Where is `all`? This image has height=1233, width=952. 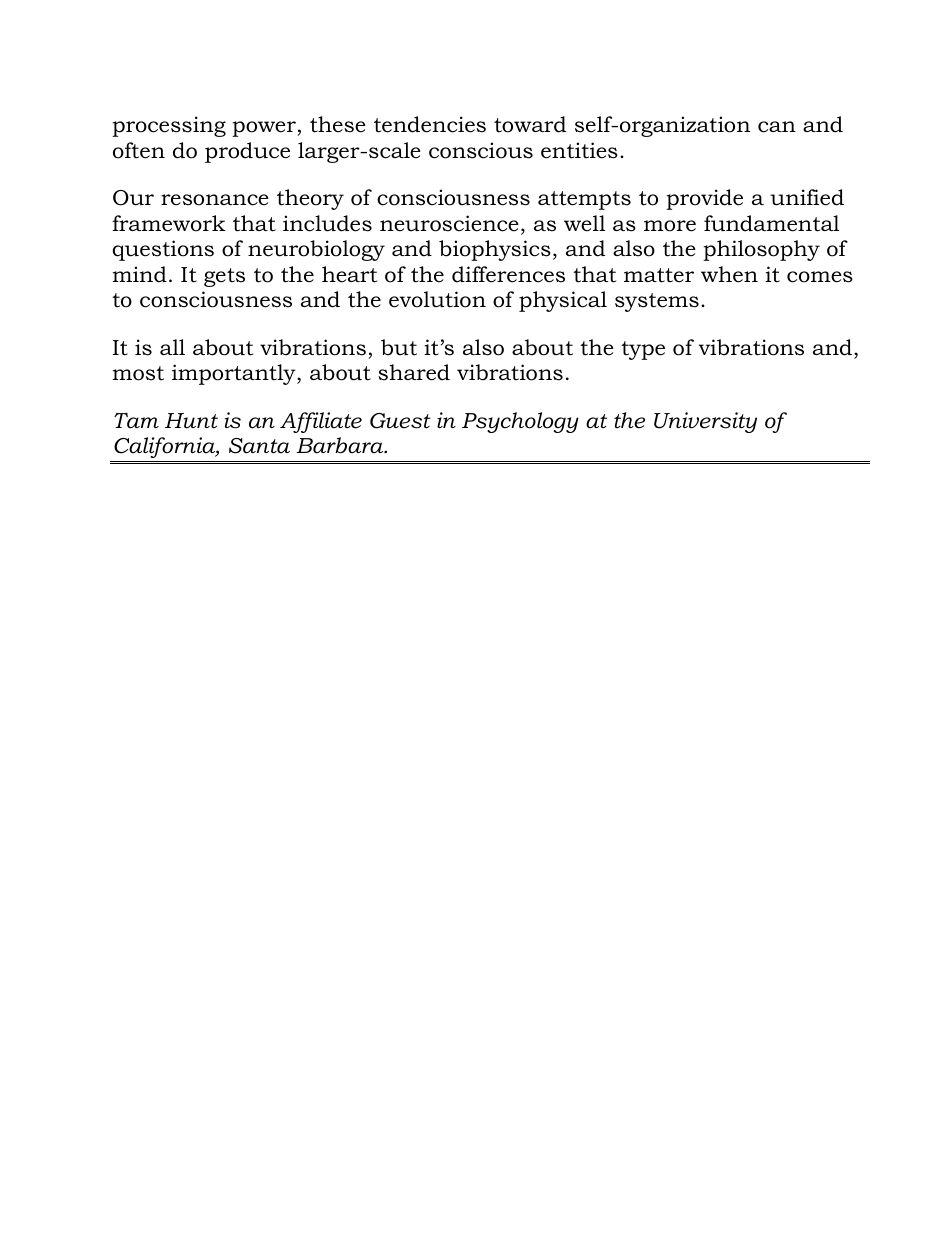 all is located at coordinates (172, 347).
